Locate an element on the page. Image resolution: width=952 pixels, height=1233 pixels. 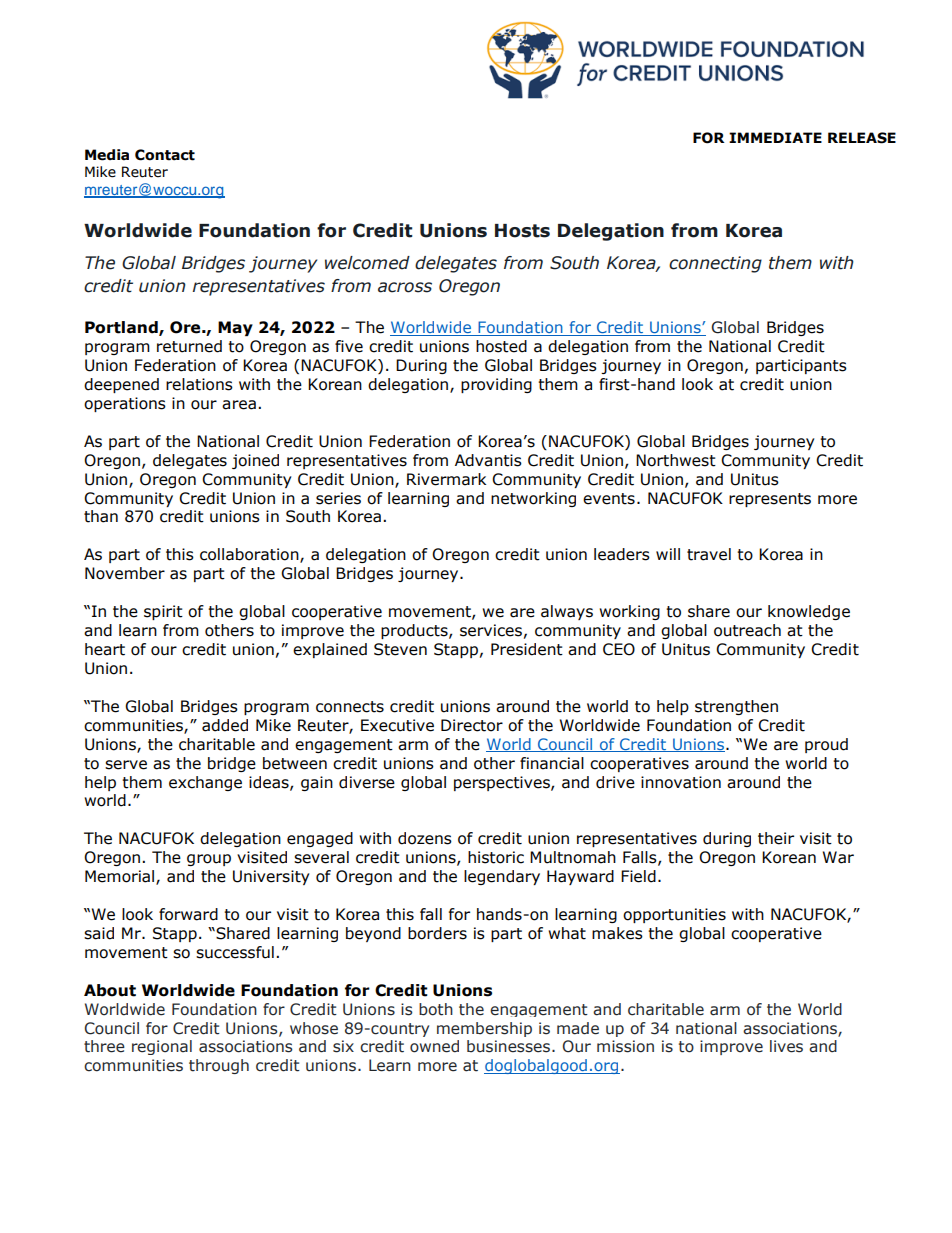
knowledge is located at coordinates (809, 612).
